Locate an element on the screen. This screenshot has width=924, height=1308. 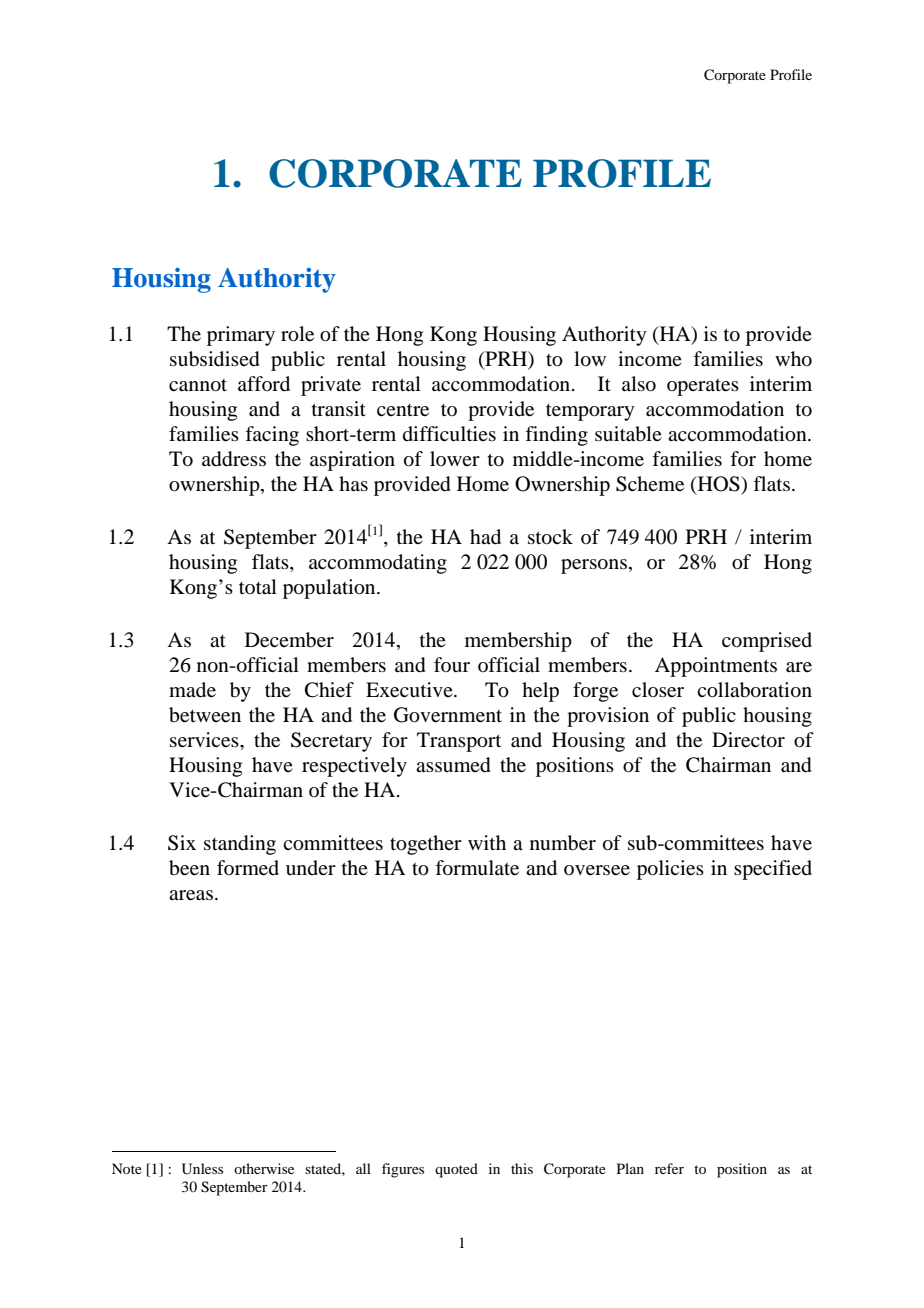
centre is located at coordinates (403, 410).
